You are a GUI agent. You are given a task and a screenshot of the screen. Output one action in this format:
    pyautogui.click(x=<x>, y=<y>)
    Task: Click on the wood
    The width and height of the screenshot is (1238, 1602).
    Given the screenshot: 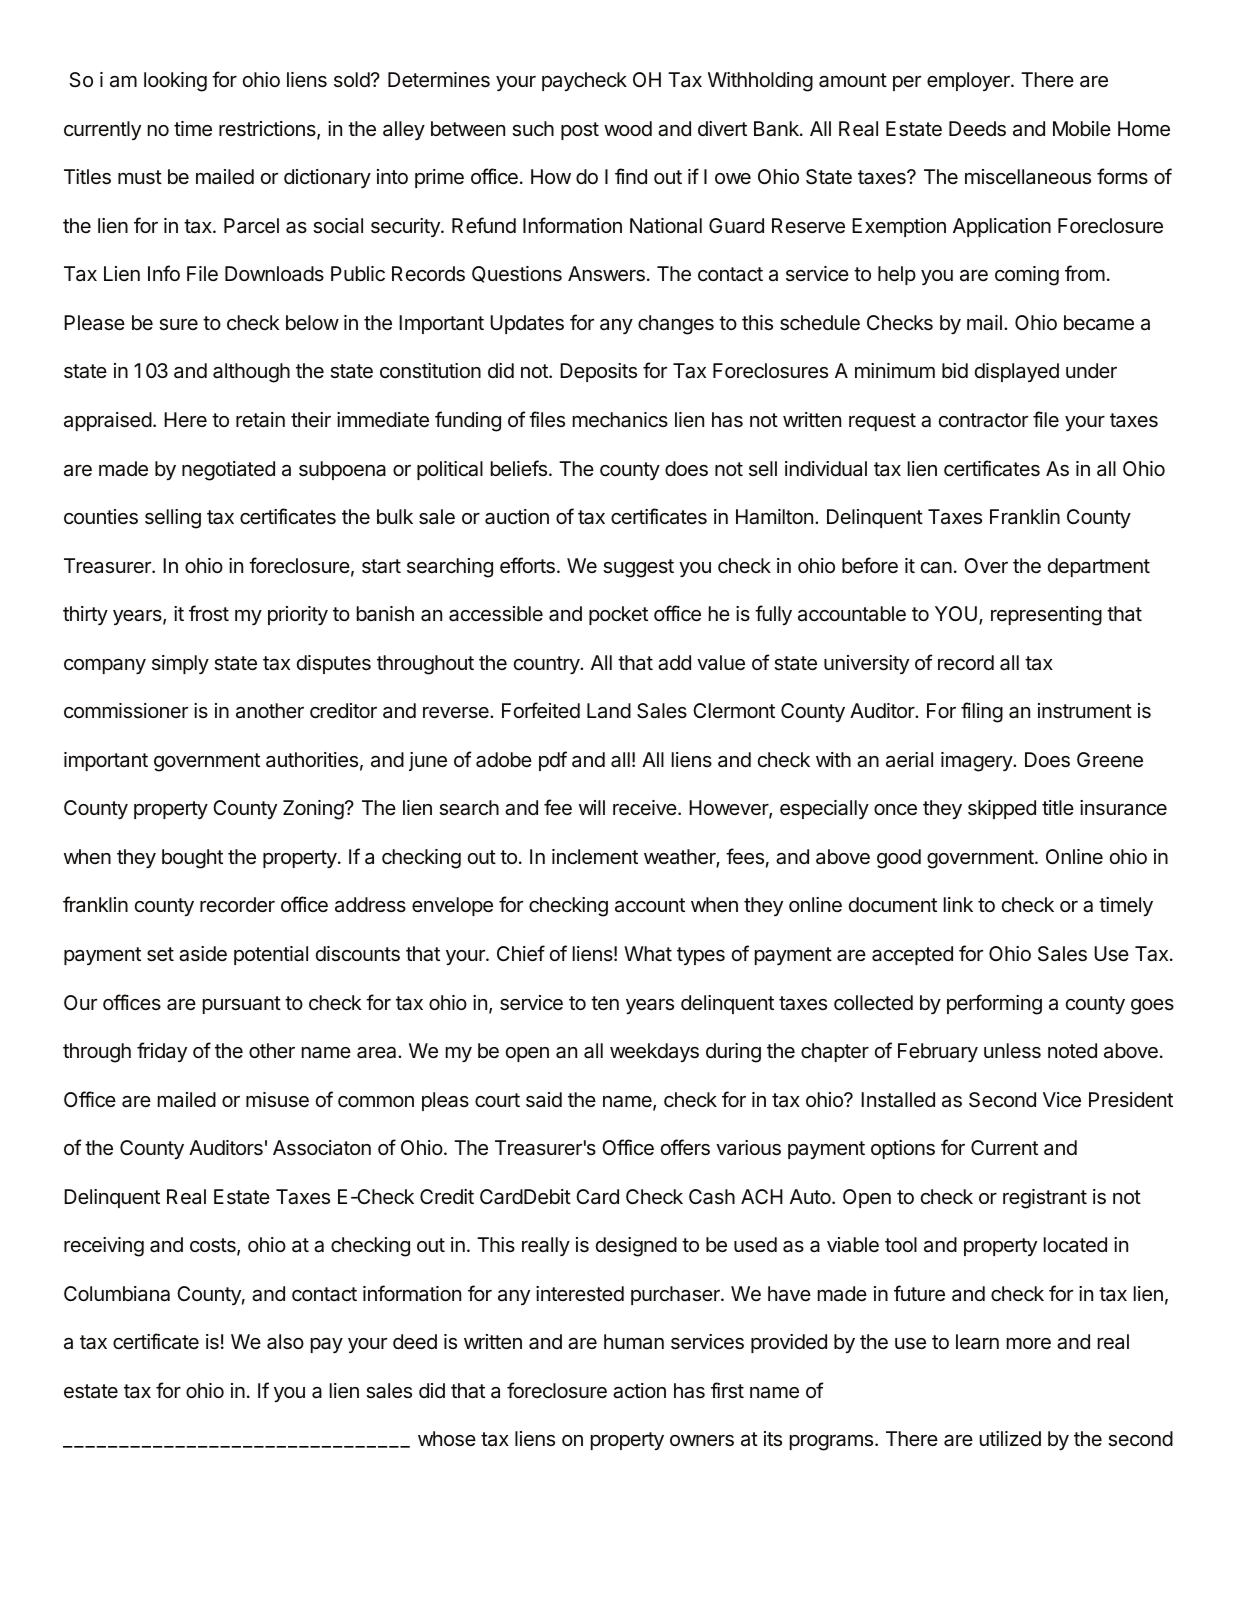 What is the action you would take?
    pyautogui.click(x=628, y=128)
